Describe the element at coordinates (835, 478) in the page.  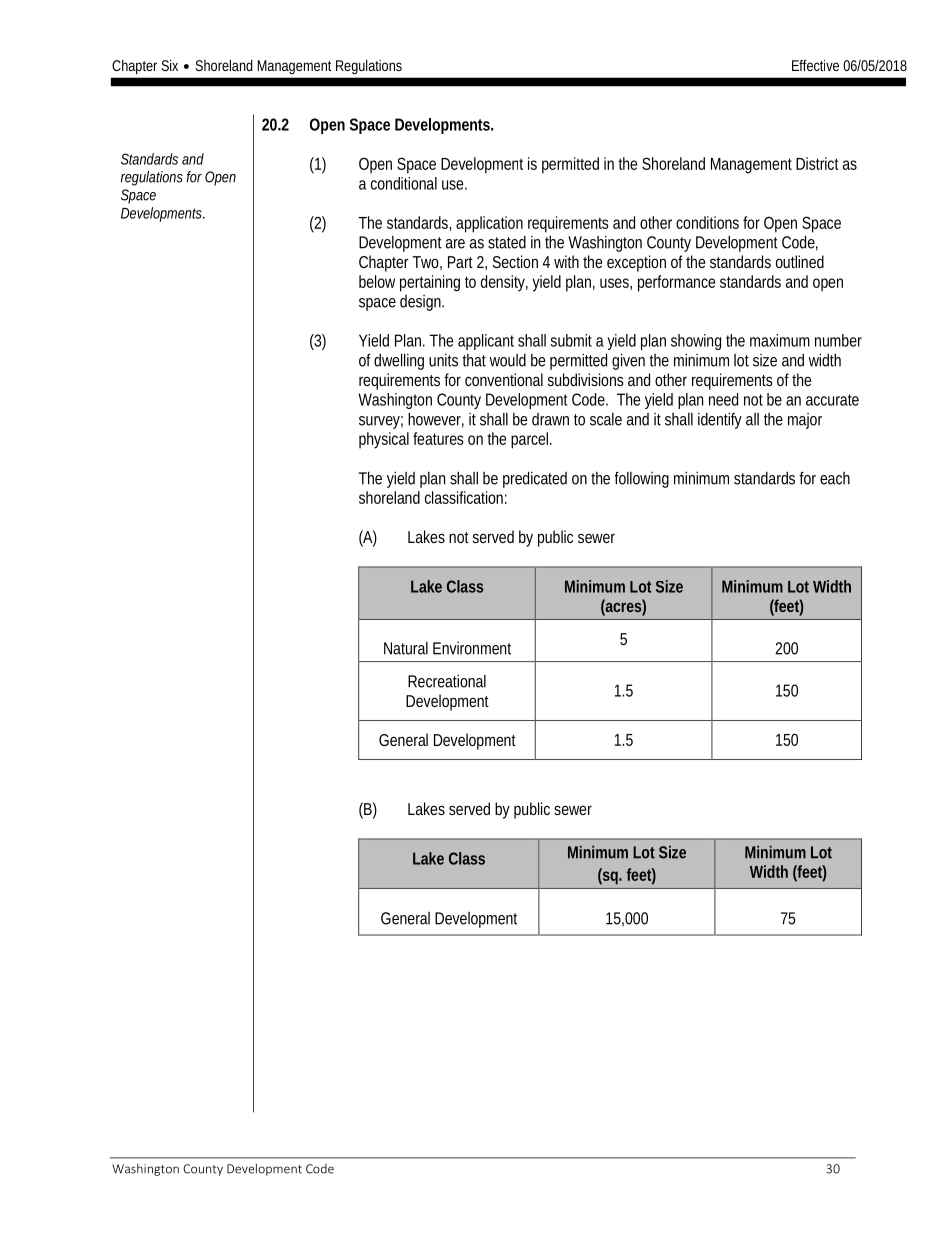
I see `each` at that location.
